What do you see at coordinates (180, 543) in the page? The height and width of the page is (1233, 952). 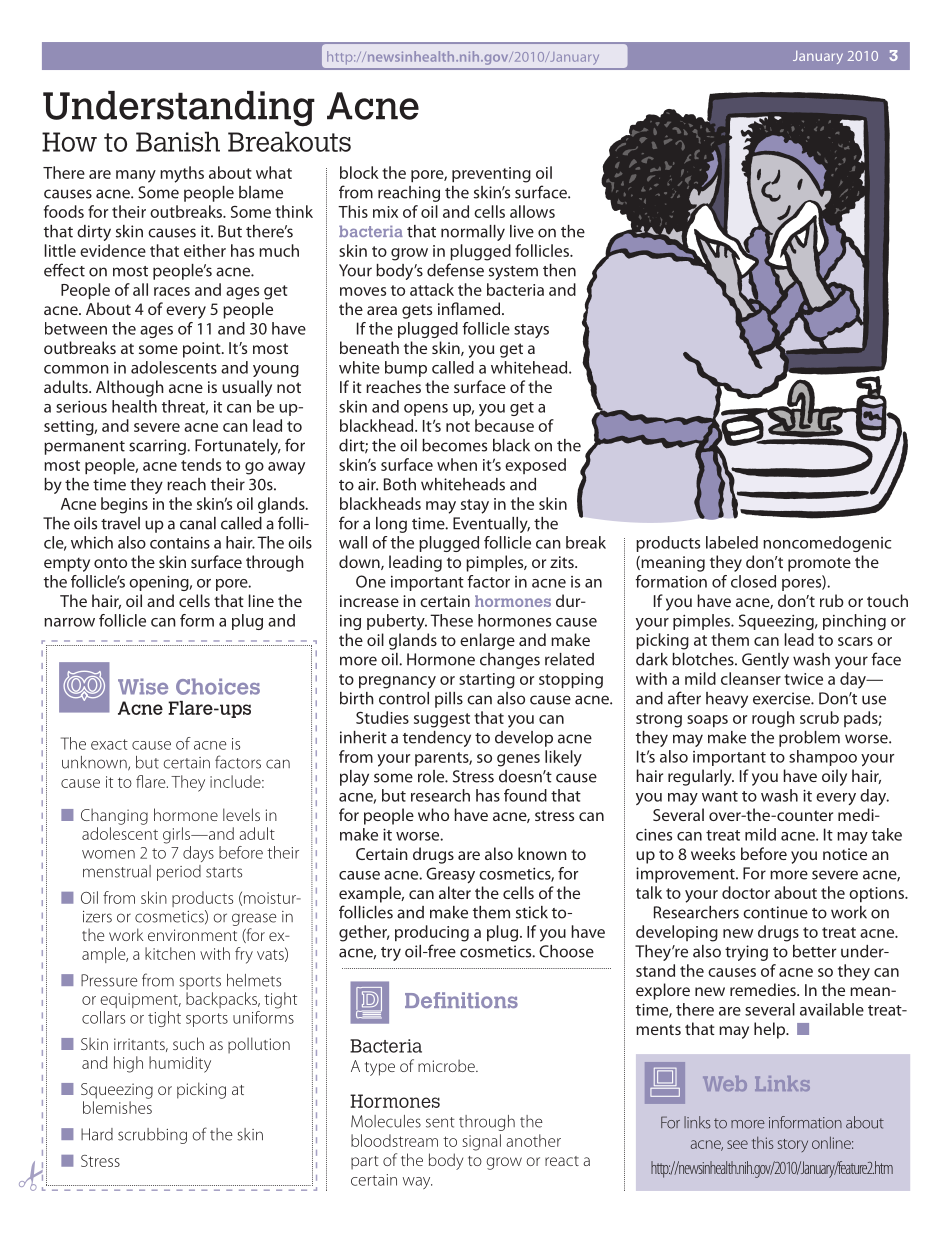 I see `contains` at bounding box center [180, 543].
